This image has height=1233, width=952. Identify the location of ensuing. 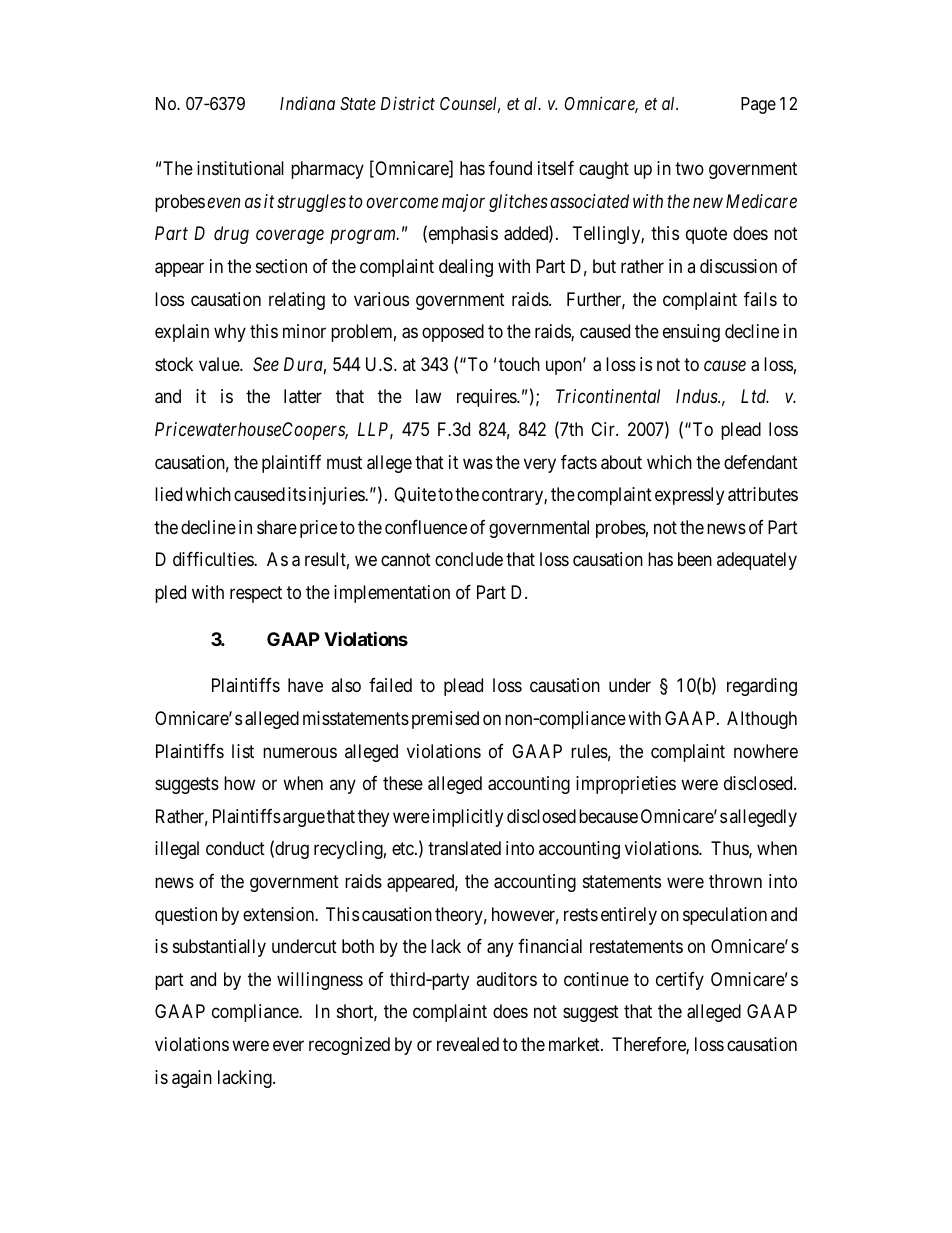
(691, 333).
